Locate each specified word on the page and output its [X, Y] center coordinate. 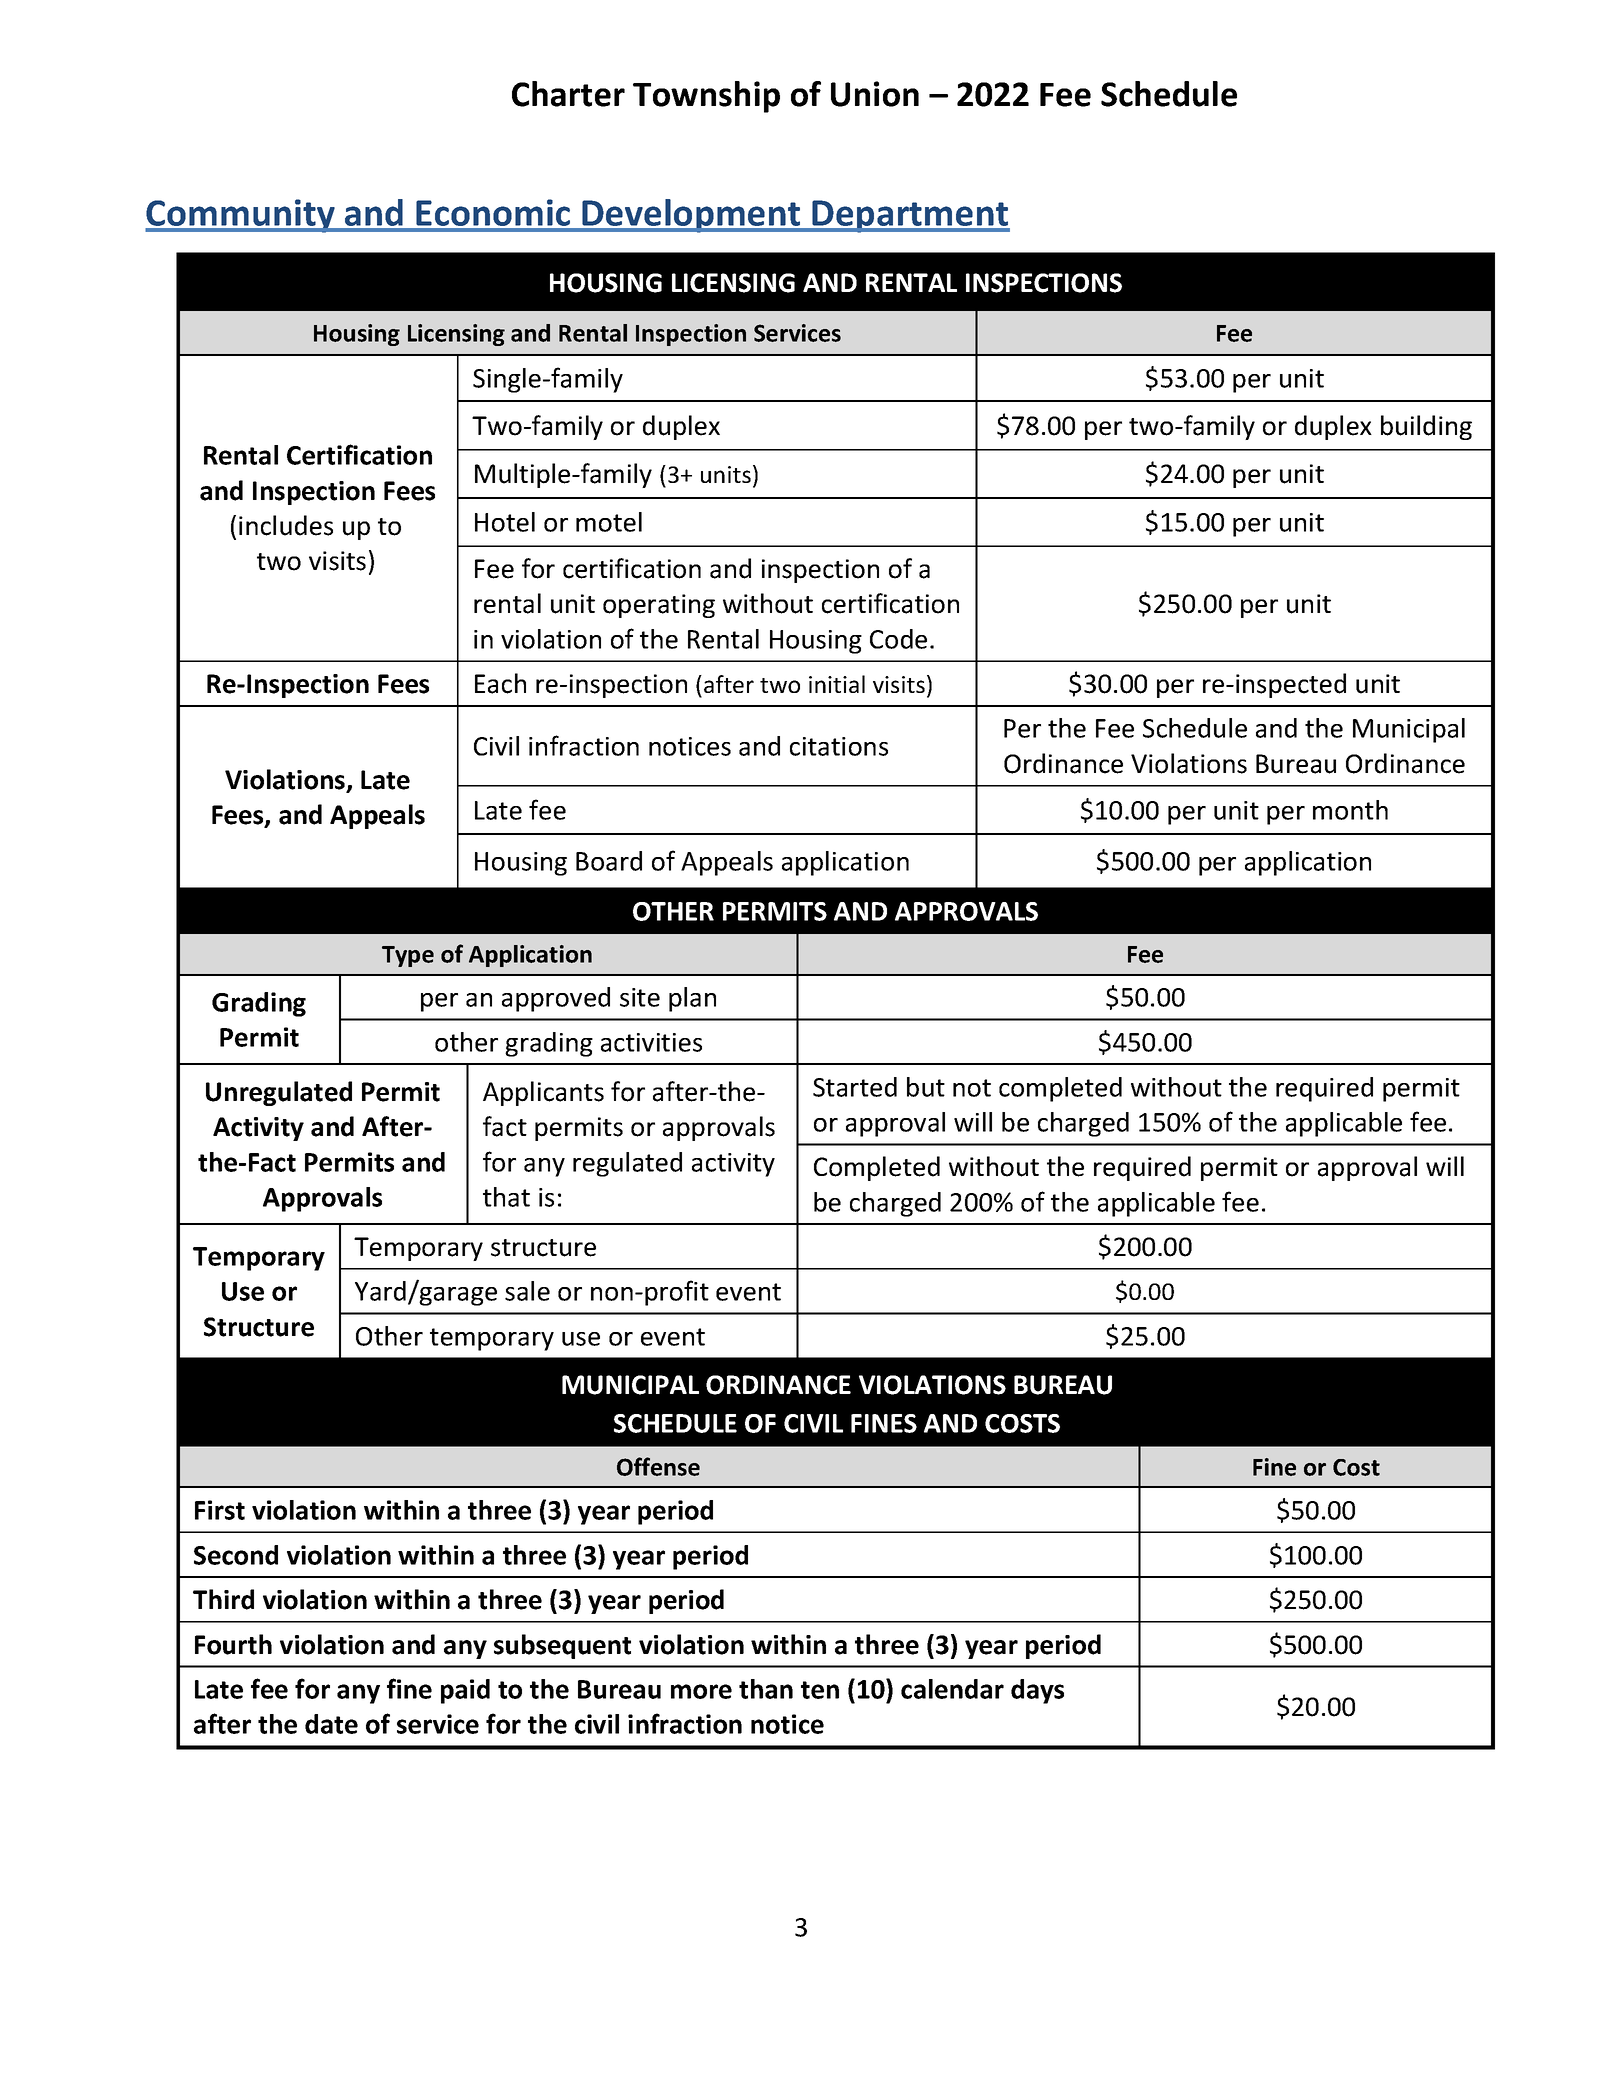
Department [910, 216]
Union [875, 94]
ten [820, 1690]
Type [408, 956]
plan [692, 999]
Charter [568, 94]
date [331, 1724]
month [1350, 810]
